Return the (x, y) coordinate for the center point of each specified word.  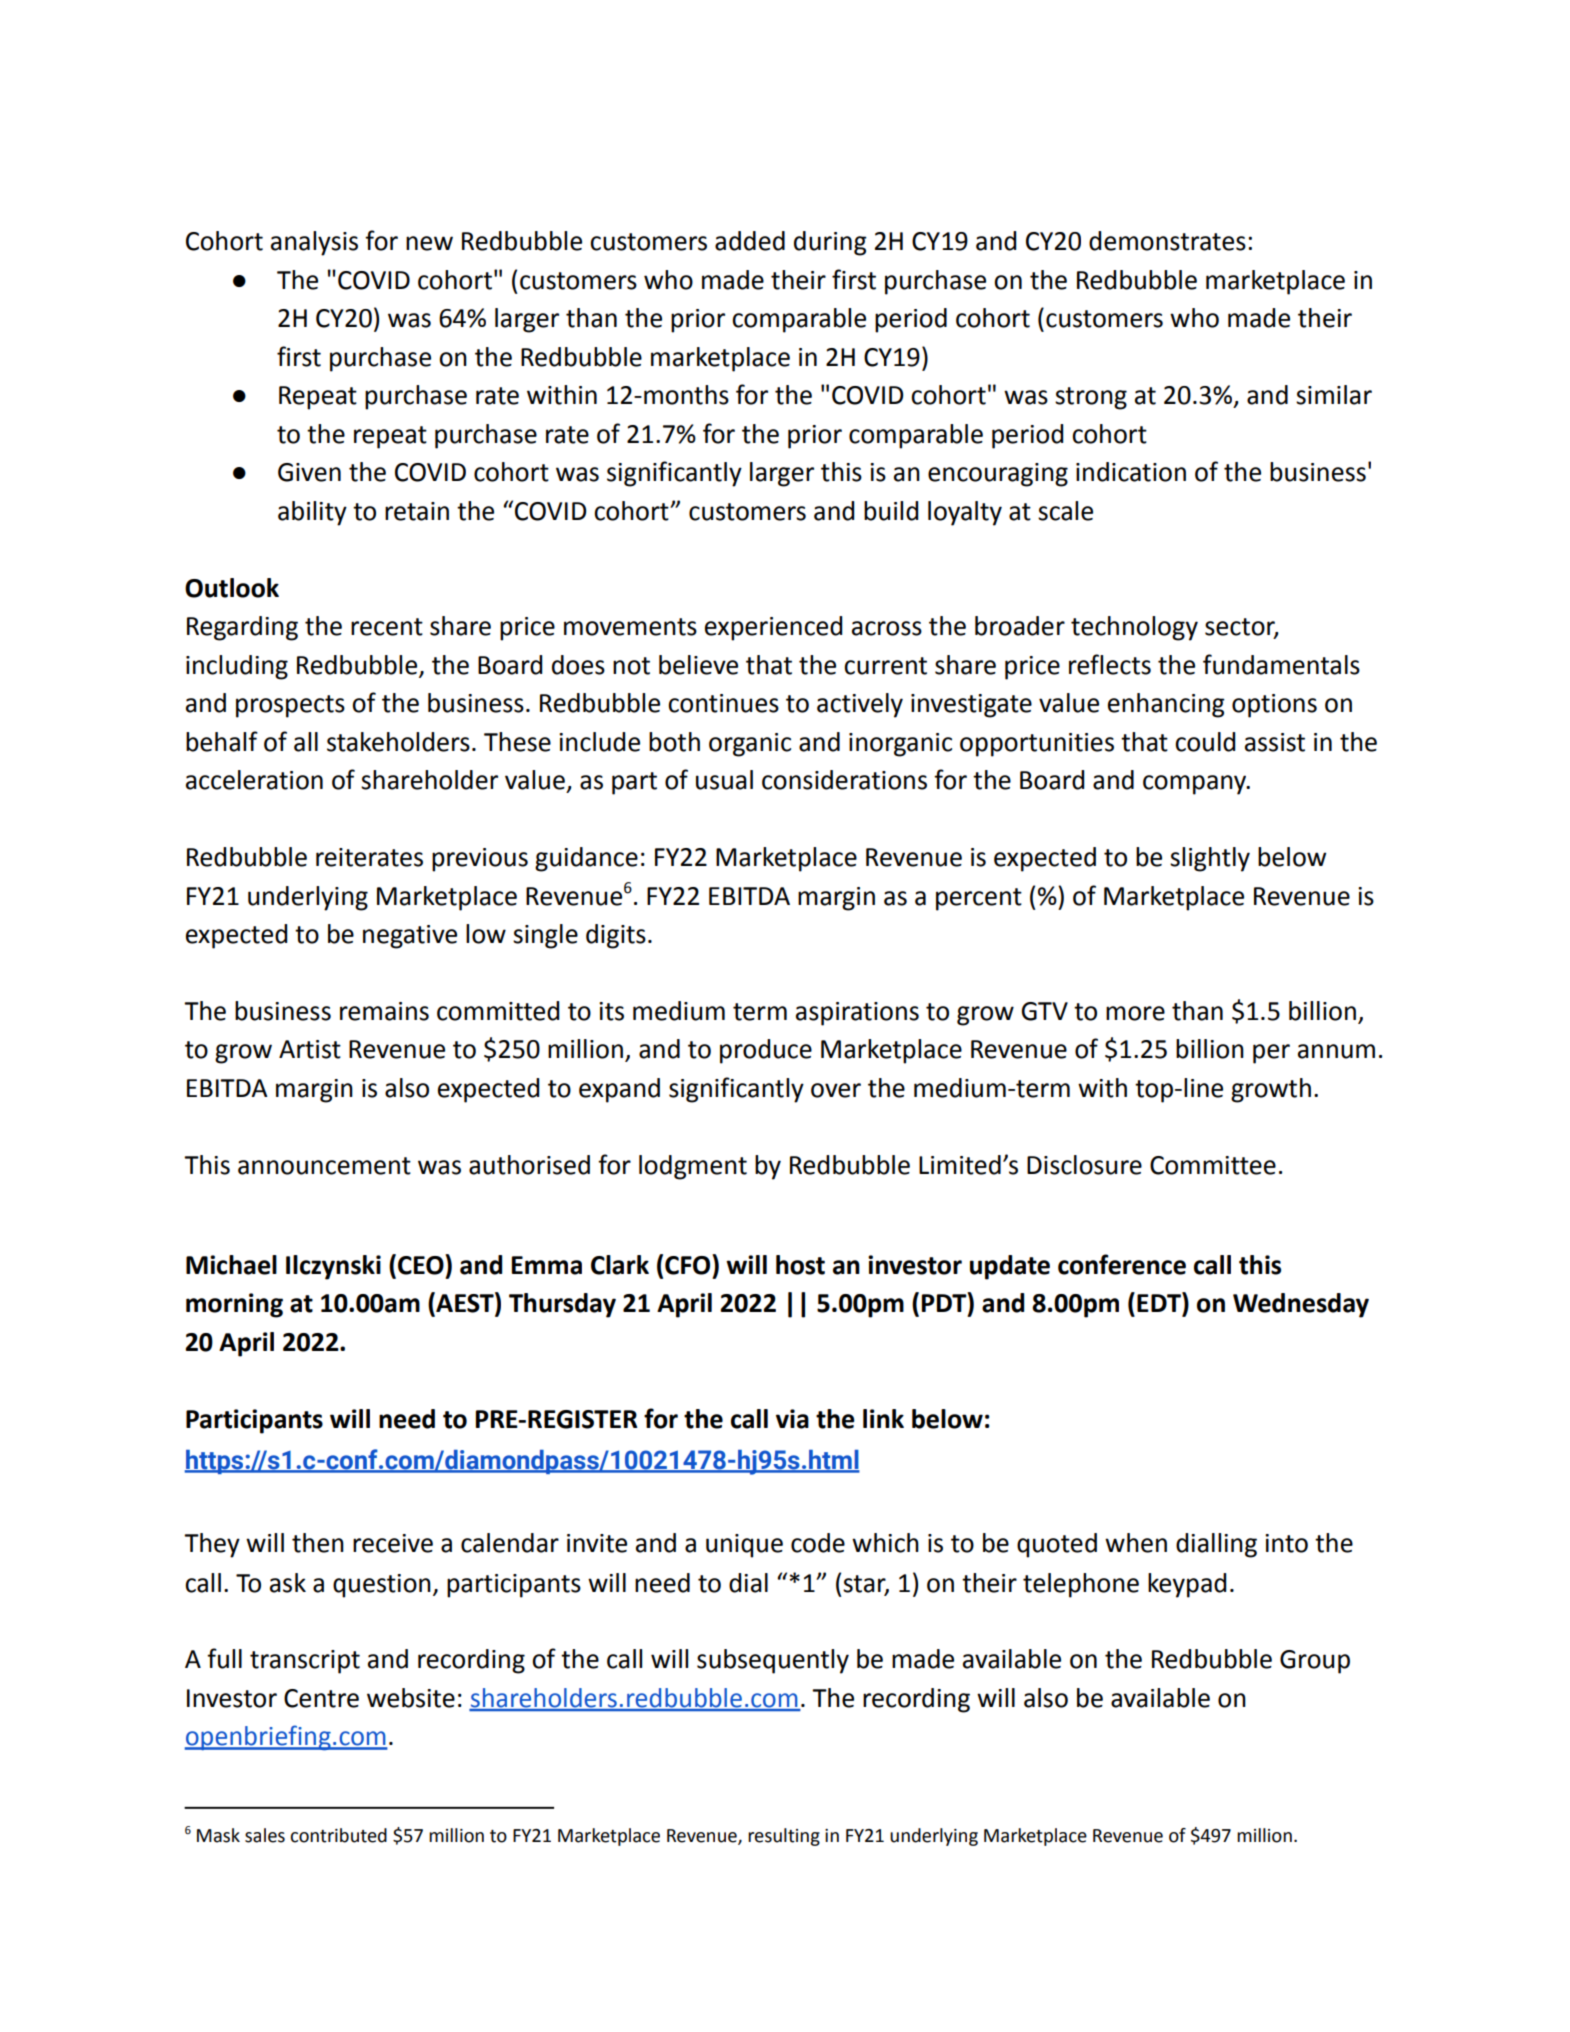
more (1135, 1013)
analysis (314, 243)
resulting (784, 1837)
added (750, 241)
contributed (338, 1835)
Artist (310, 1049)
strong (1091, 398)
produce (766, 1051)
